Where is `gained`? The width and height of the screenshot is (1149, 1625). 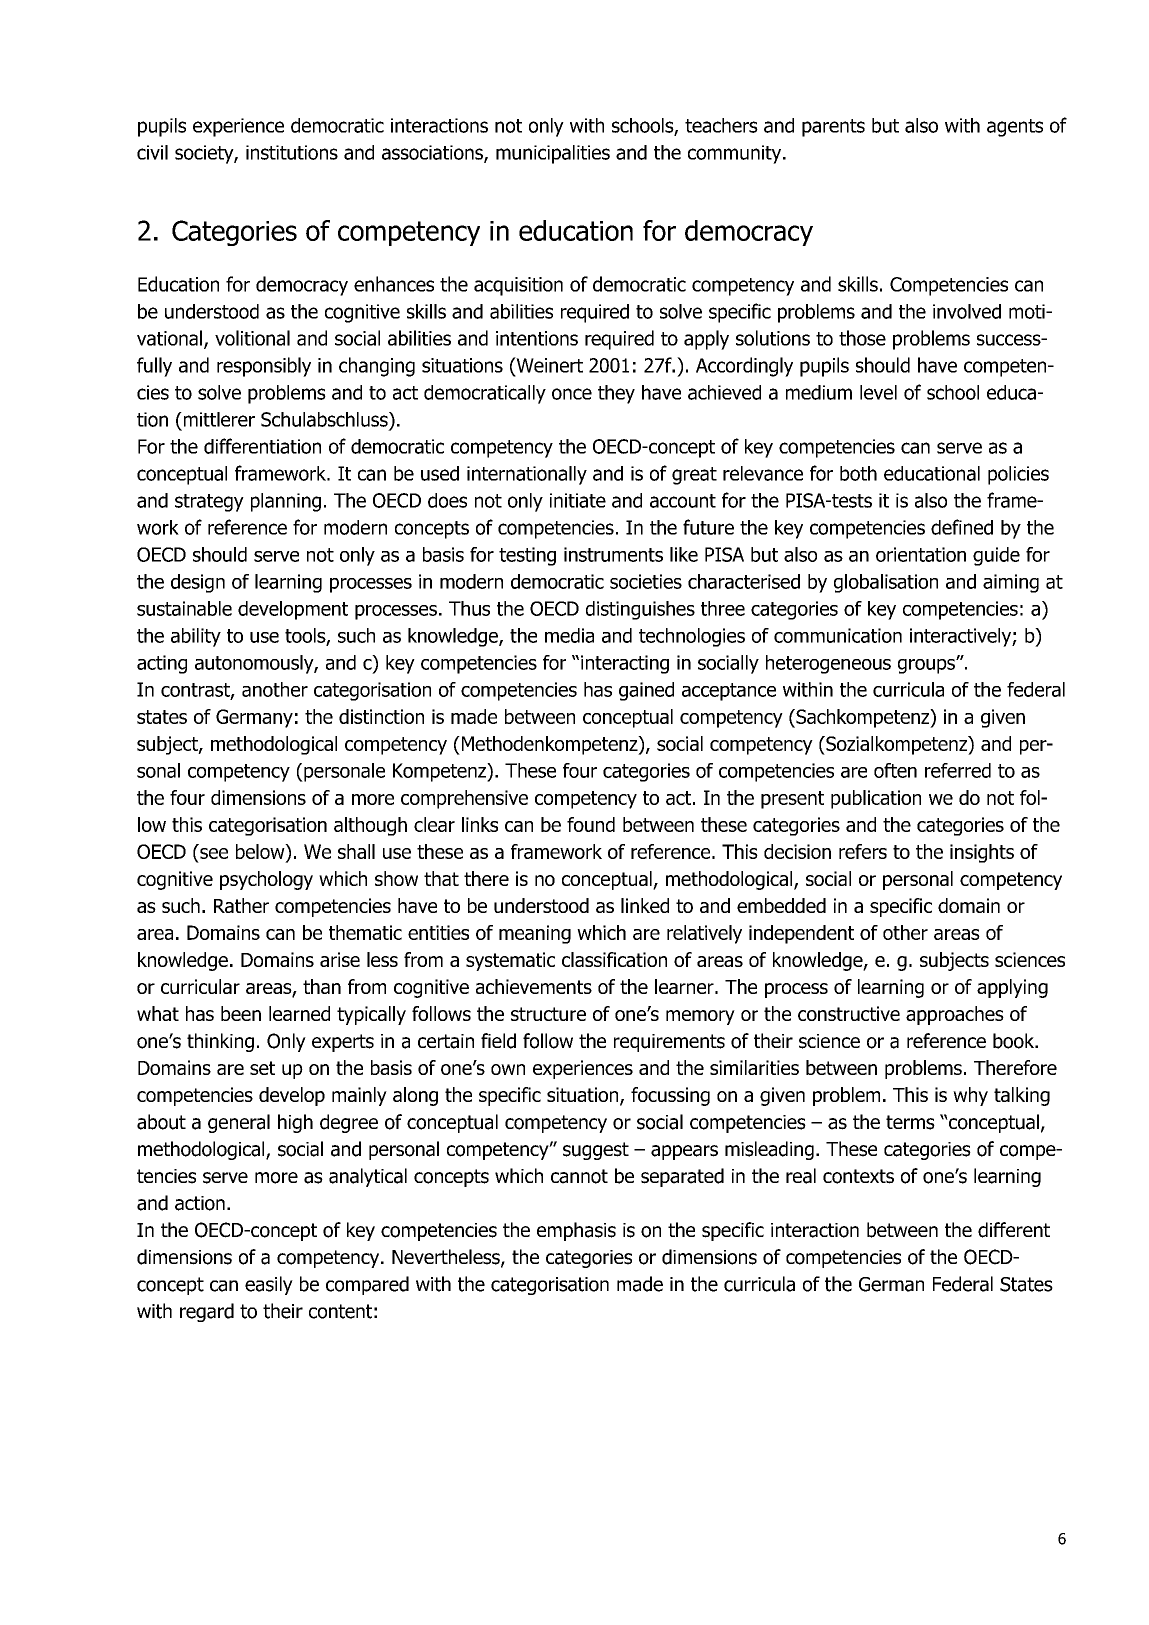 gained is located at coordinates (646, 691).
